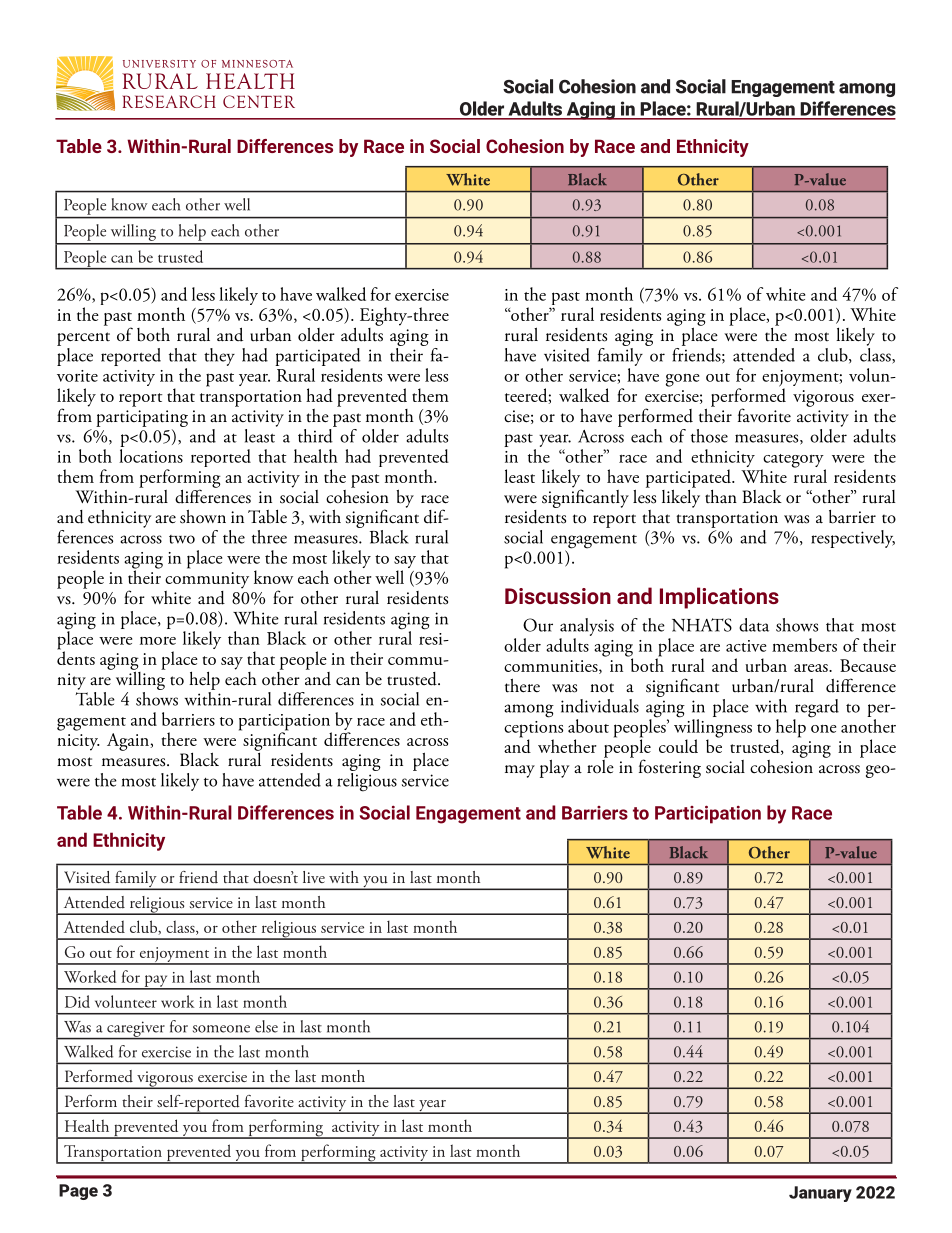 The height and width of the screenshot is (1233, 952). What do you see at coordinates (538, 625) in the screenshot?
I see `Our` at bounding box center [538, 625].
